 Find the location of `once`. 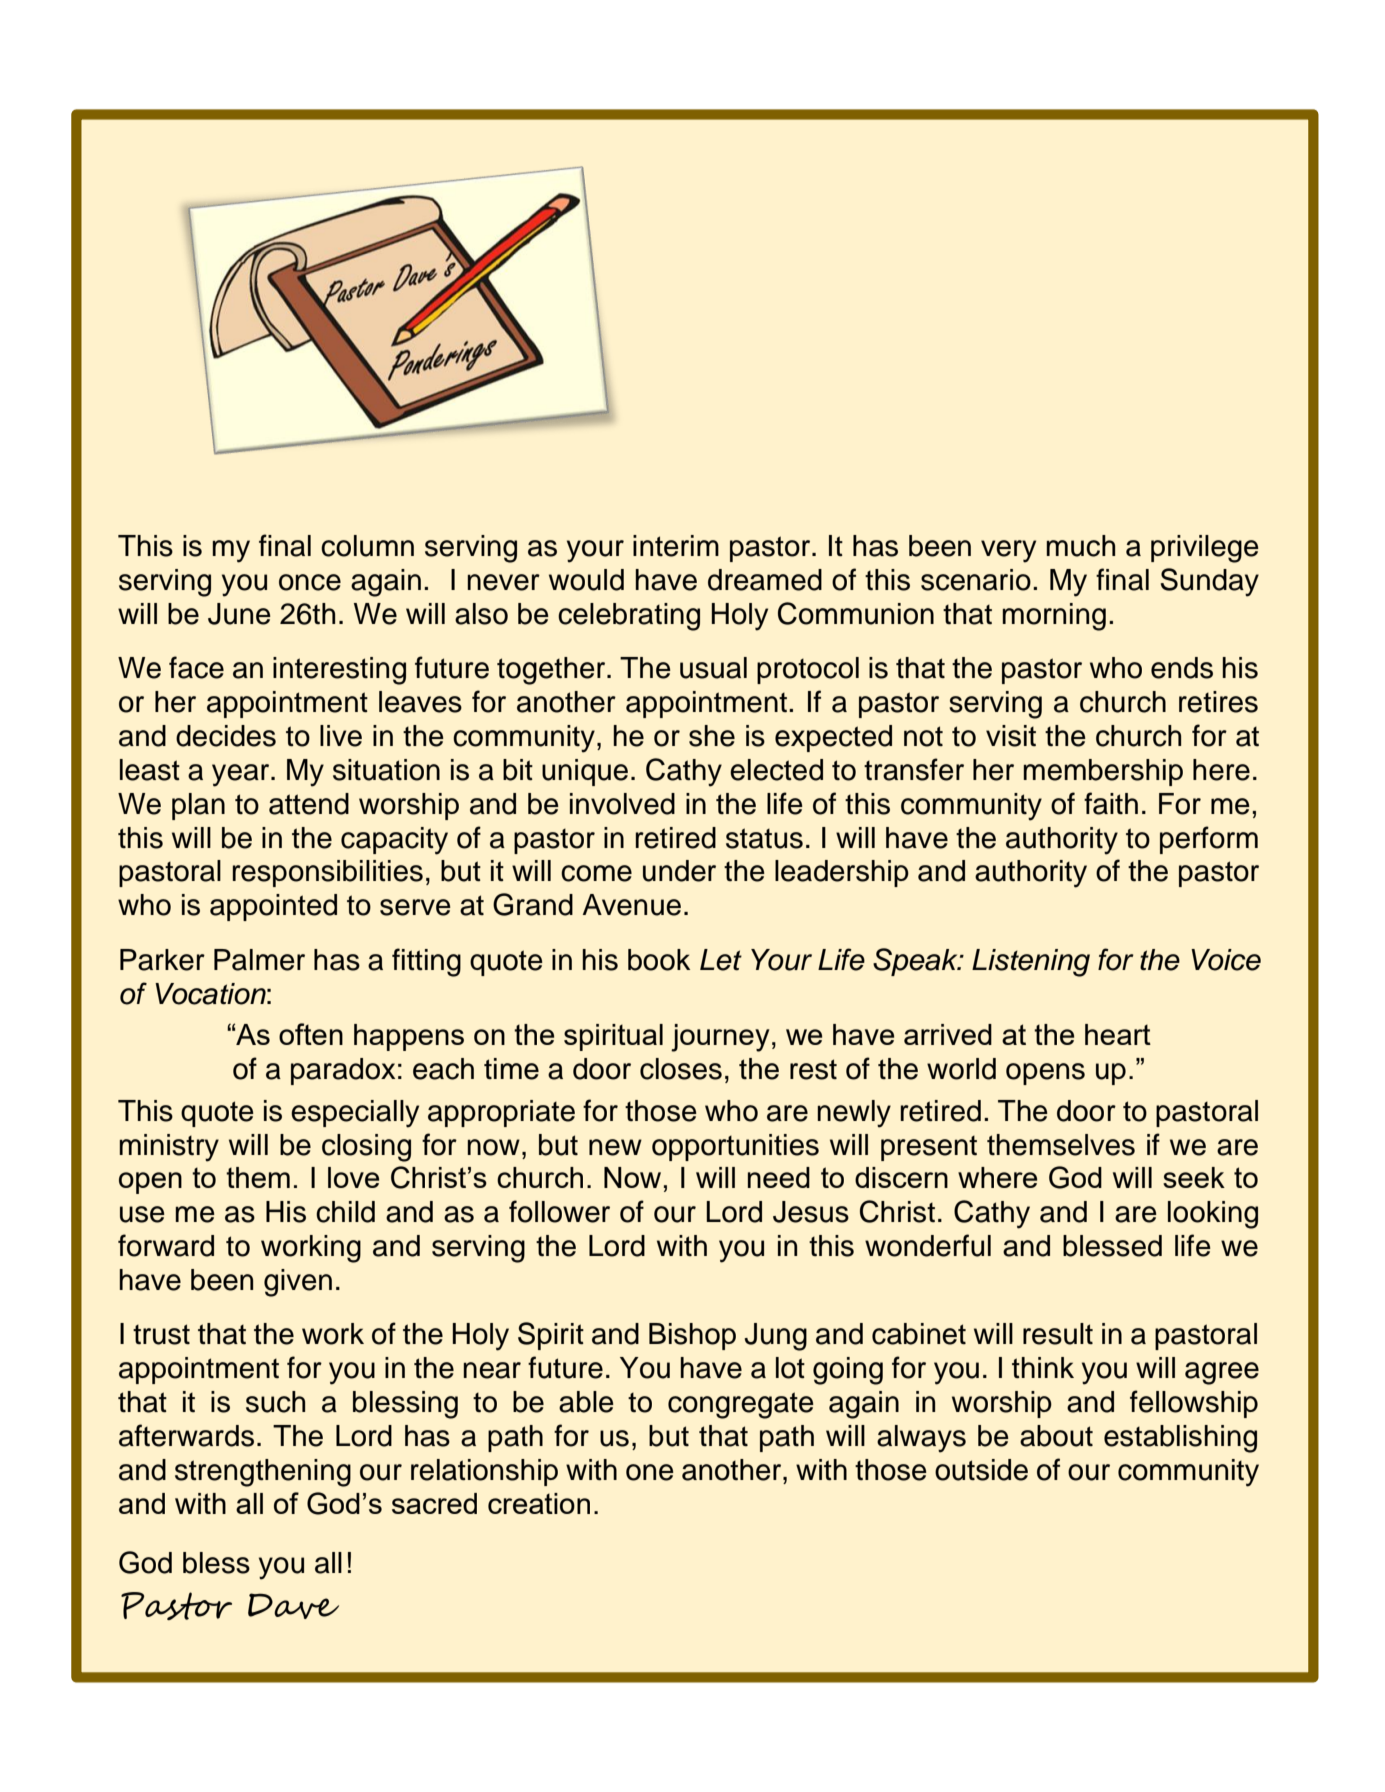

once is located at coordinates (310, 582).
